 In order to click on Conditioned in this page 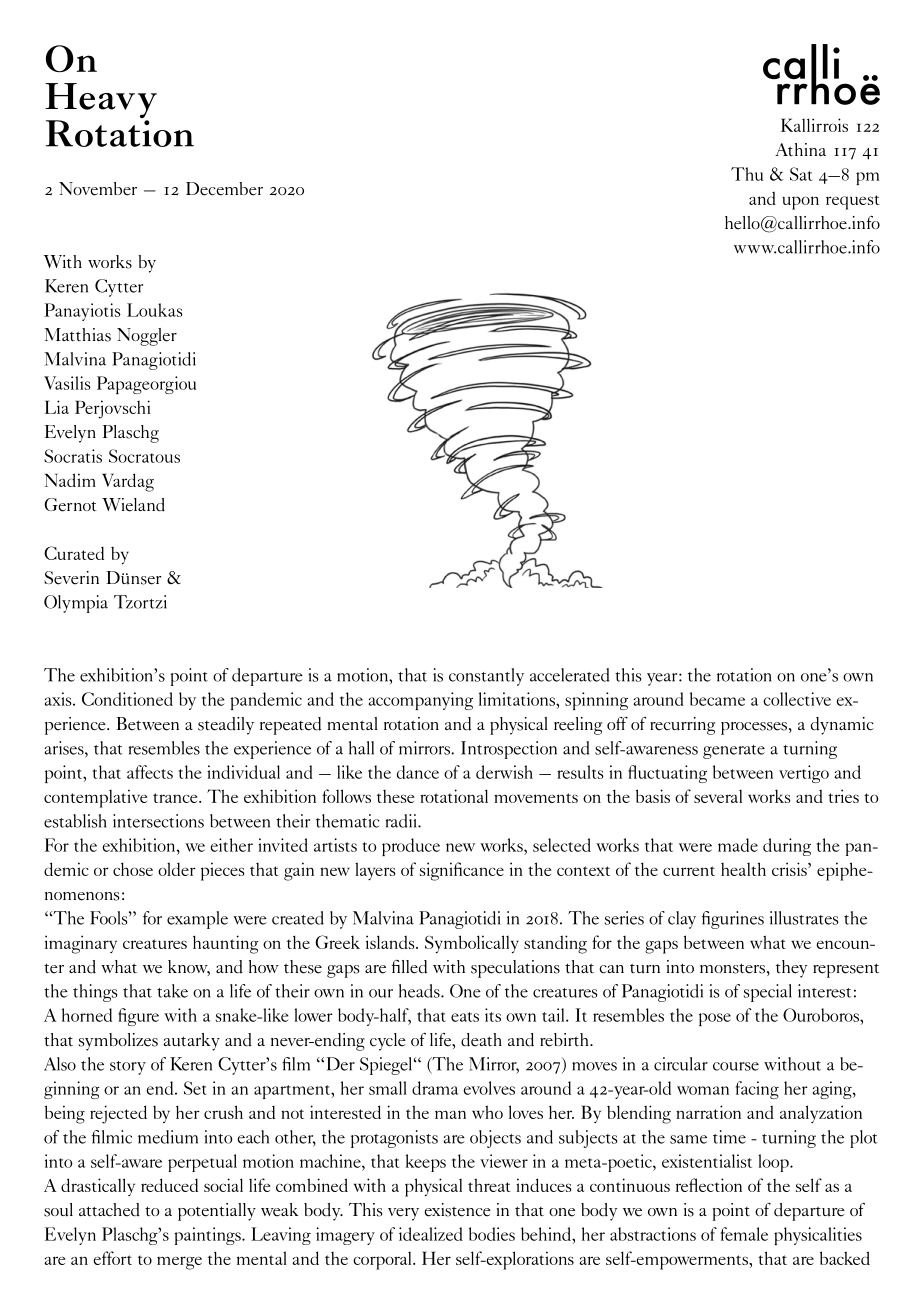, I will do `click(127, 699)`.
